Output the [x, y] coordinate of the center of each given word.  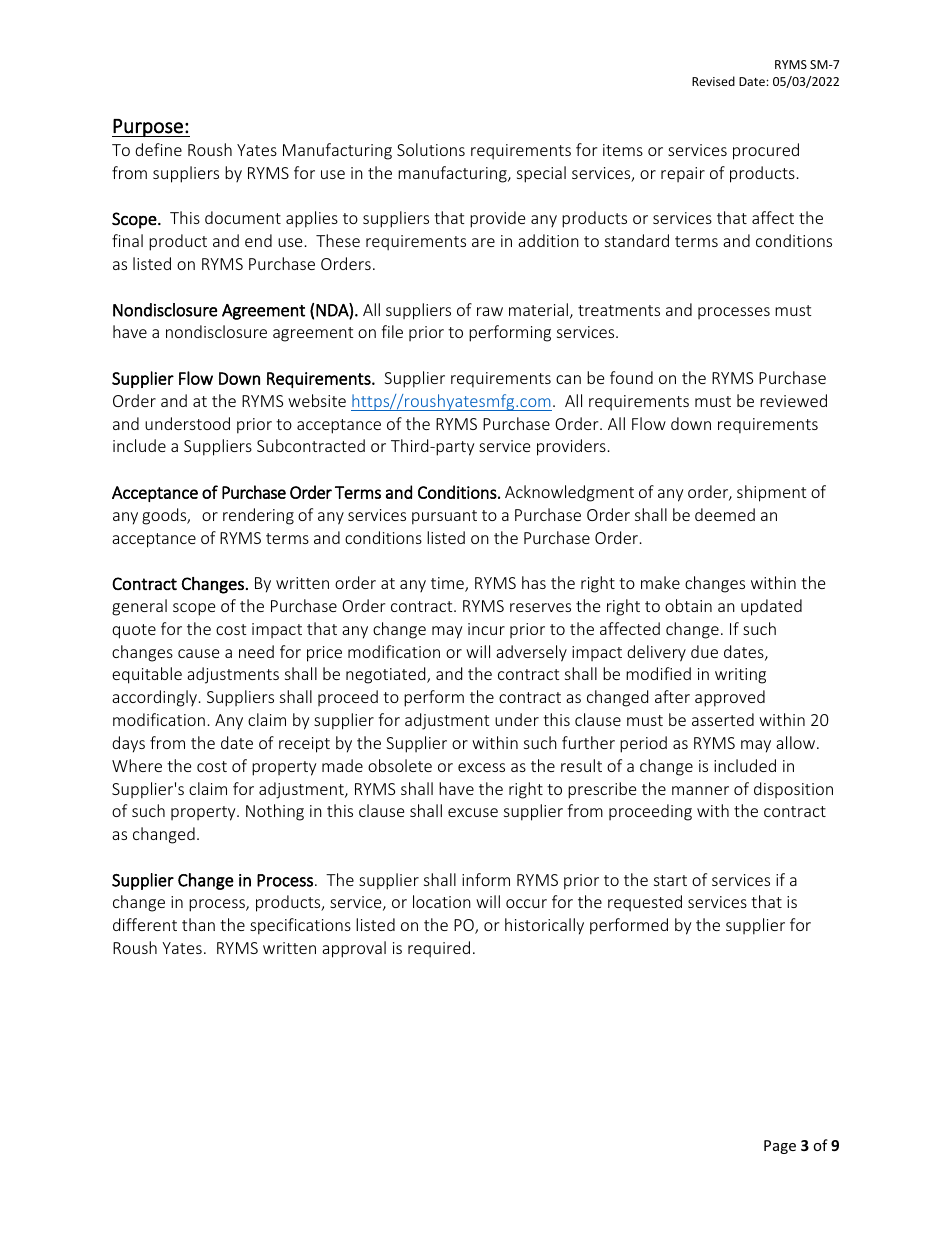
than [198, 924]
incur [486, 629]
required [439, 949]
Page [780, 1147]
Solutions [431, 149]
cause [198, 653]
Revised [713, 81]
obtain [688, 605]
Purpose [148, 128]
